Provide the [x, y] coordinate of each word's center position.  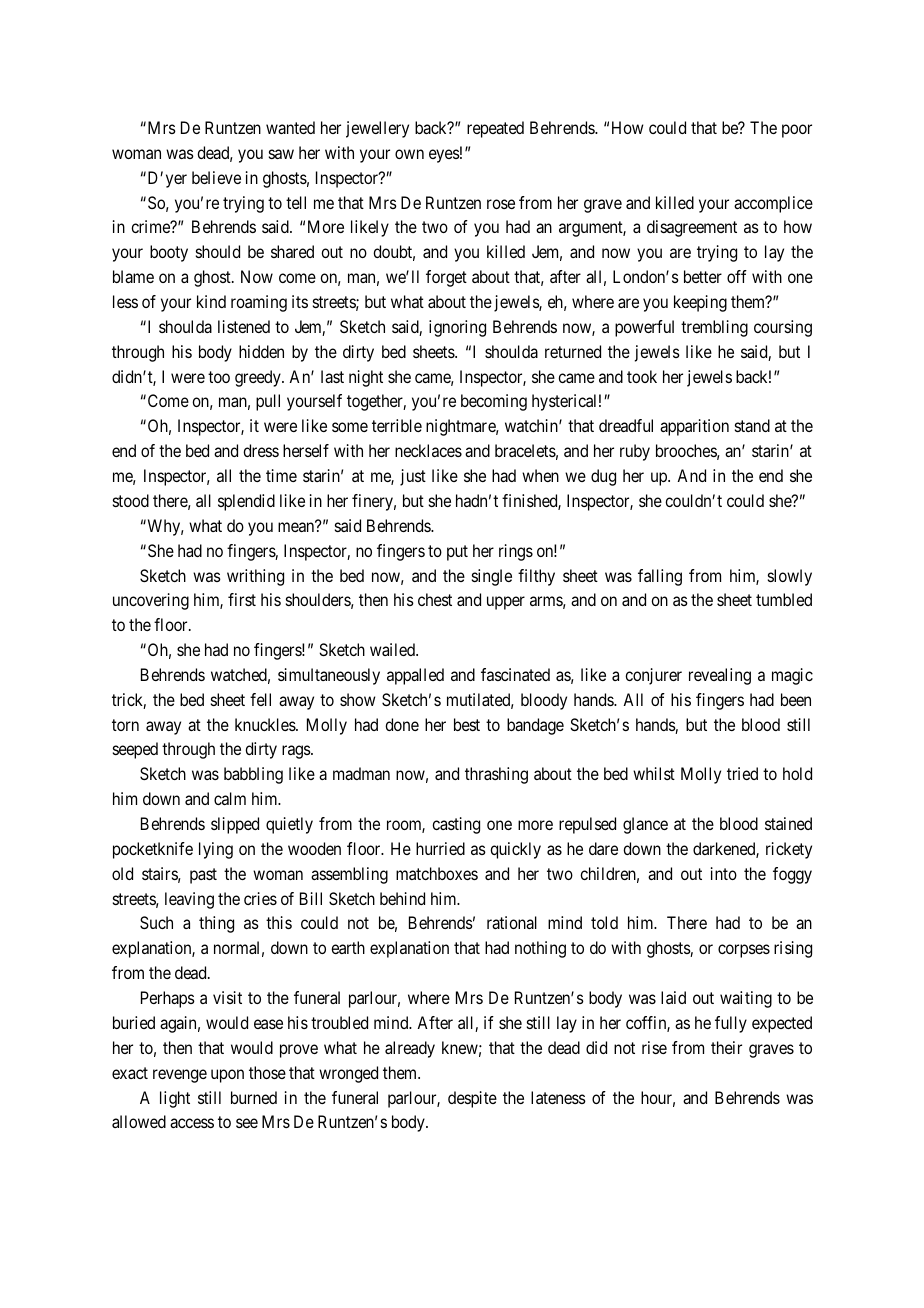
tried [742, 773]
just [413, 477]
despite [472, 1099]
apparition [694, 427]
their [726, 1047]
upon [227, 1076]
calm [230, 798]
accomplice [773, 204]
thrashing [496, 775]
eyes [444, 156]
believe [216, 177]
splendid [246, 502]
